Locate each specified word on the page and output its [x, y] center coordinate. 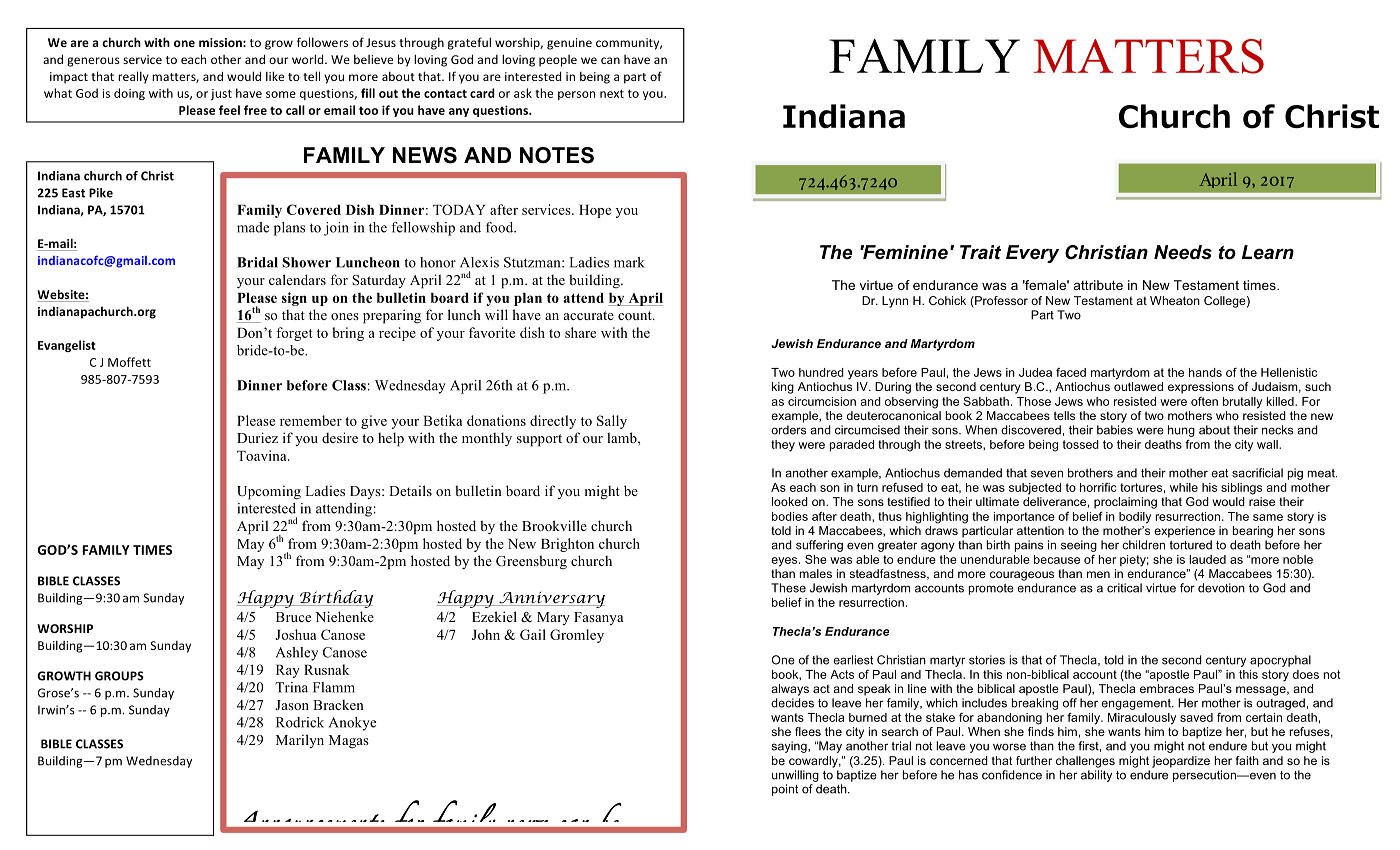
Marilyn [300, 741]
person [576, 95]
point [785, 790]
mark [629, 262]
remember [311, 420]
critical [1124, 588]
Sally [612, 422]
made [253, 227]
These [788, 588]
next [612, 94]
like [275, 76]
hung [1181, 431]
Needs [1183, 252]
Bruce [293, 617]
